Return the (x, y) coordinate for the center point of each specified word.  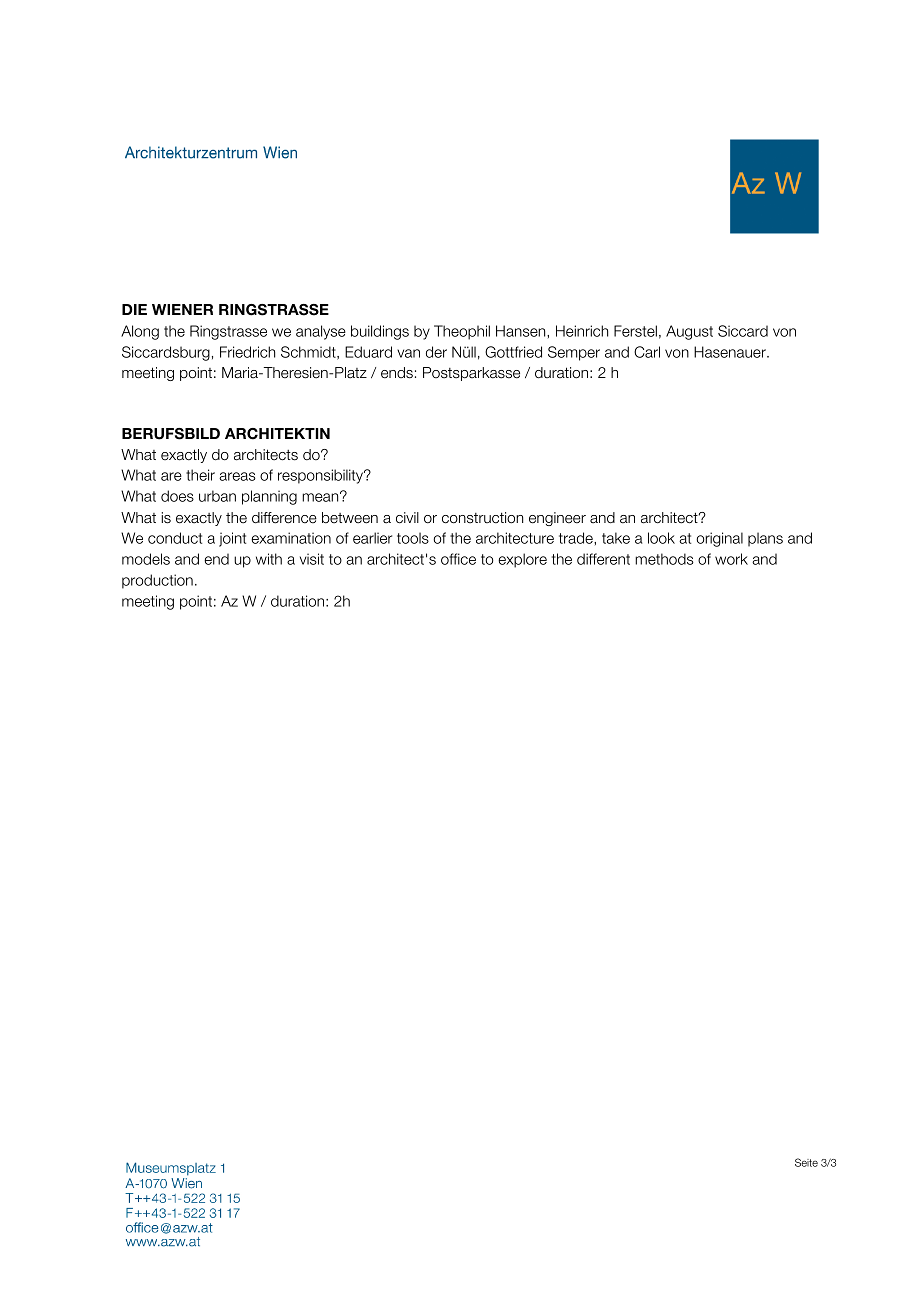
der (436, 352)
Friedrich (247, 352)
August (689, 332)
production (157, 581)
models (146, 559)
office (458, 559)
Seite (806, 1162)
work (731, 559)
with (269, 559)
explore (522, 560)
